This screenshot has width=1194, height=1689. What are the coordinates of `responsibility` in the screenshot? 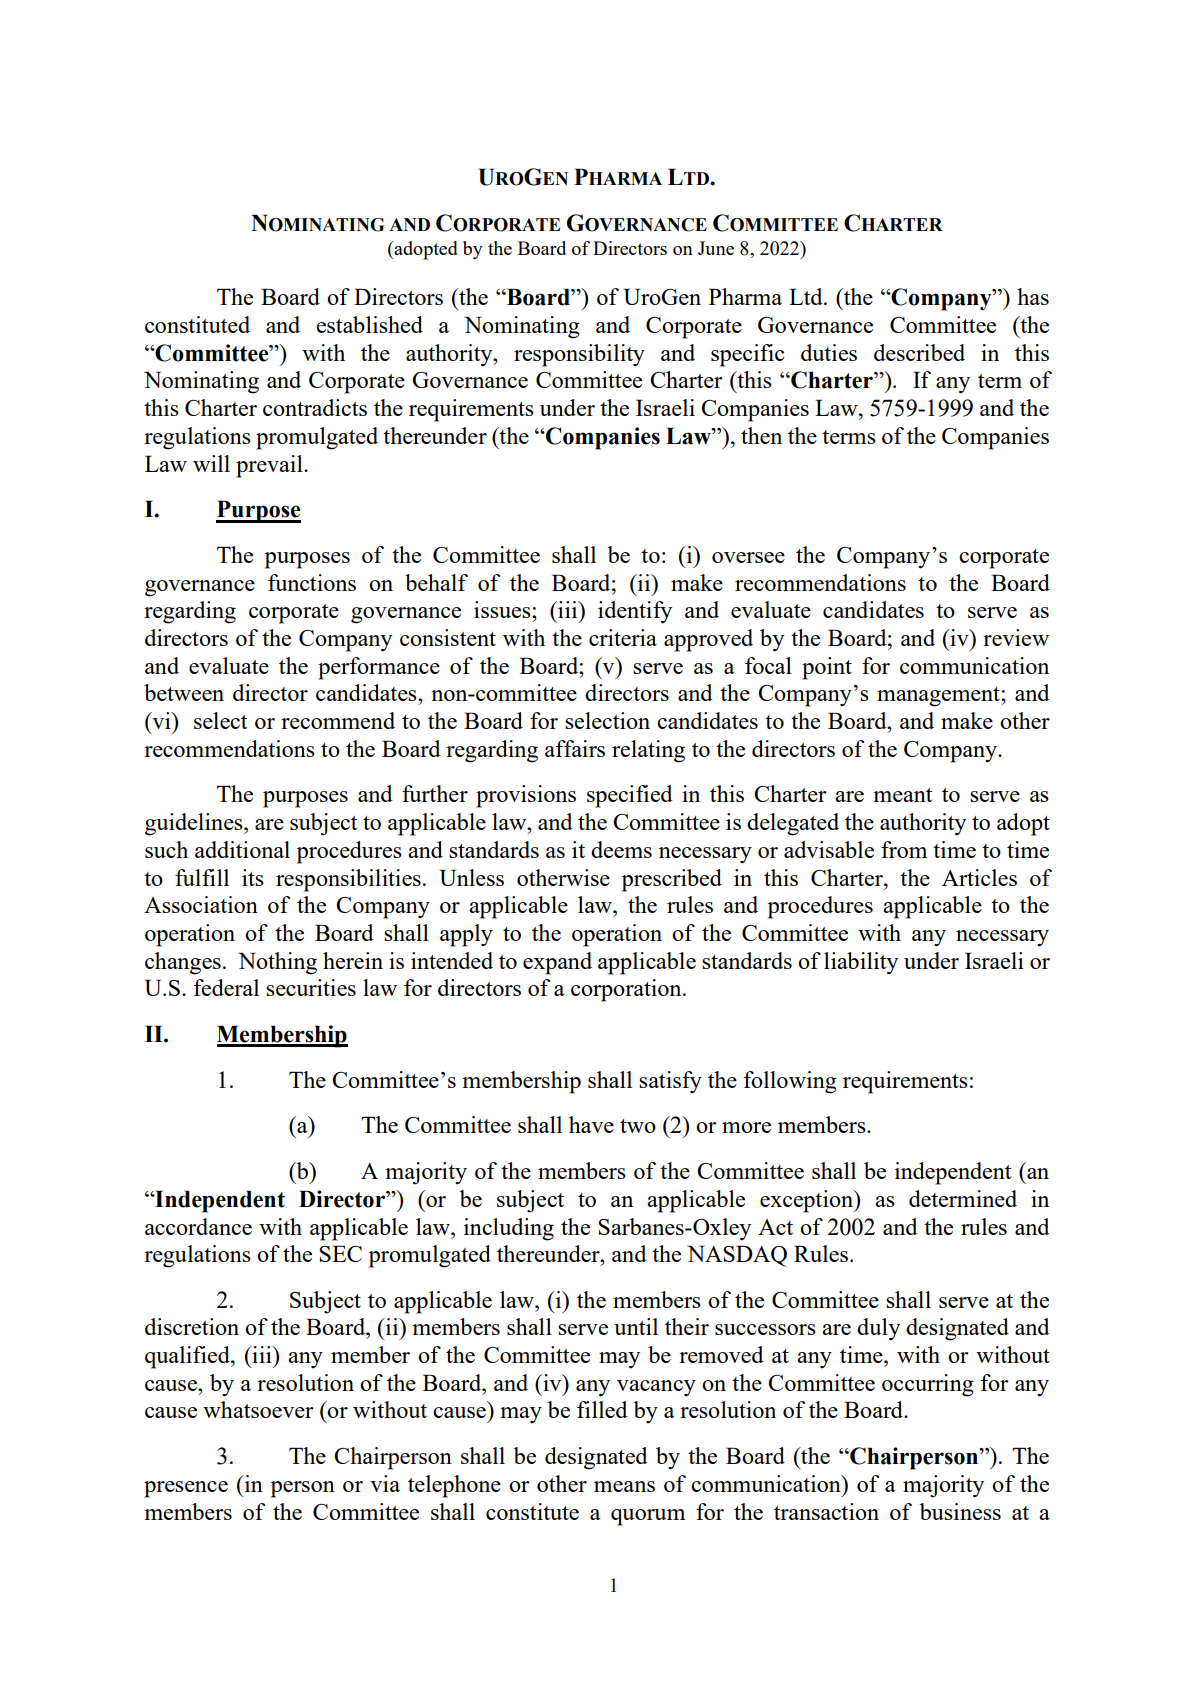 It's located at (579, 355).
